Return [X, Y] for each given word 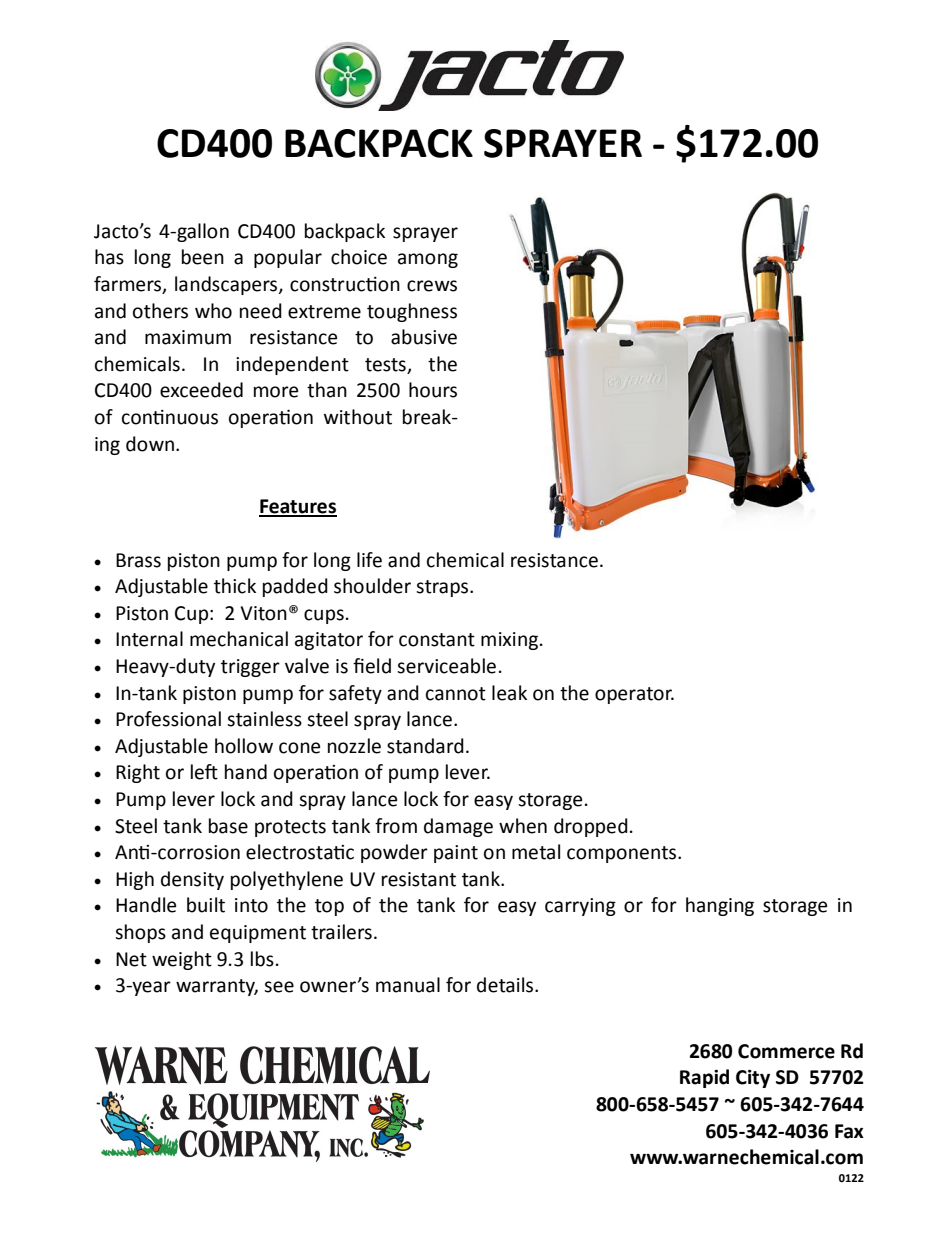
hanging [720, 906]
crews [432, 286]
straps [443, 588]
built [206, 905]
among [428, 260]
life [369, 560]
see [279, 987]
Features [298, 507]
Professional [168, 719]
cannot [456, 694]
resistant [419, 879]
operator [634, 695]
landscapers [227, 285]
